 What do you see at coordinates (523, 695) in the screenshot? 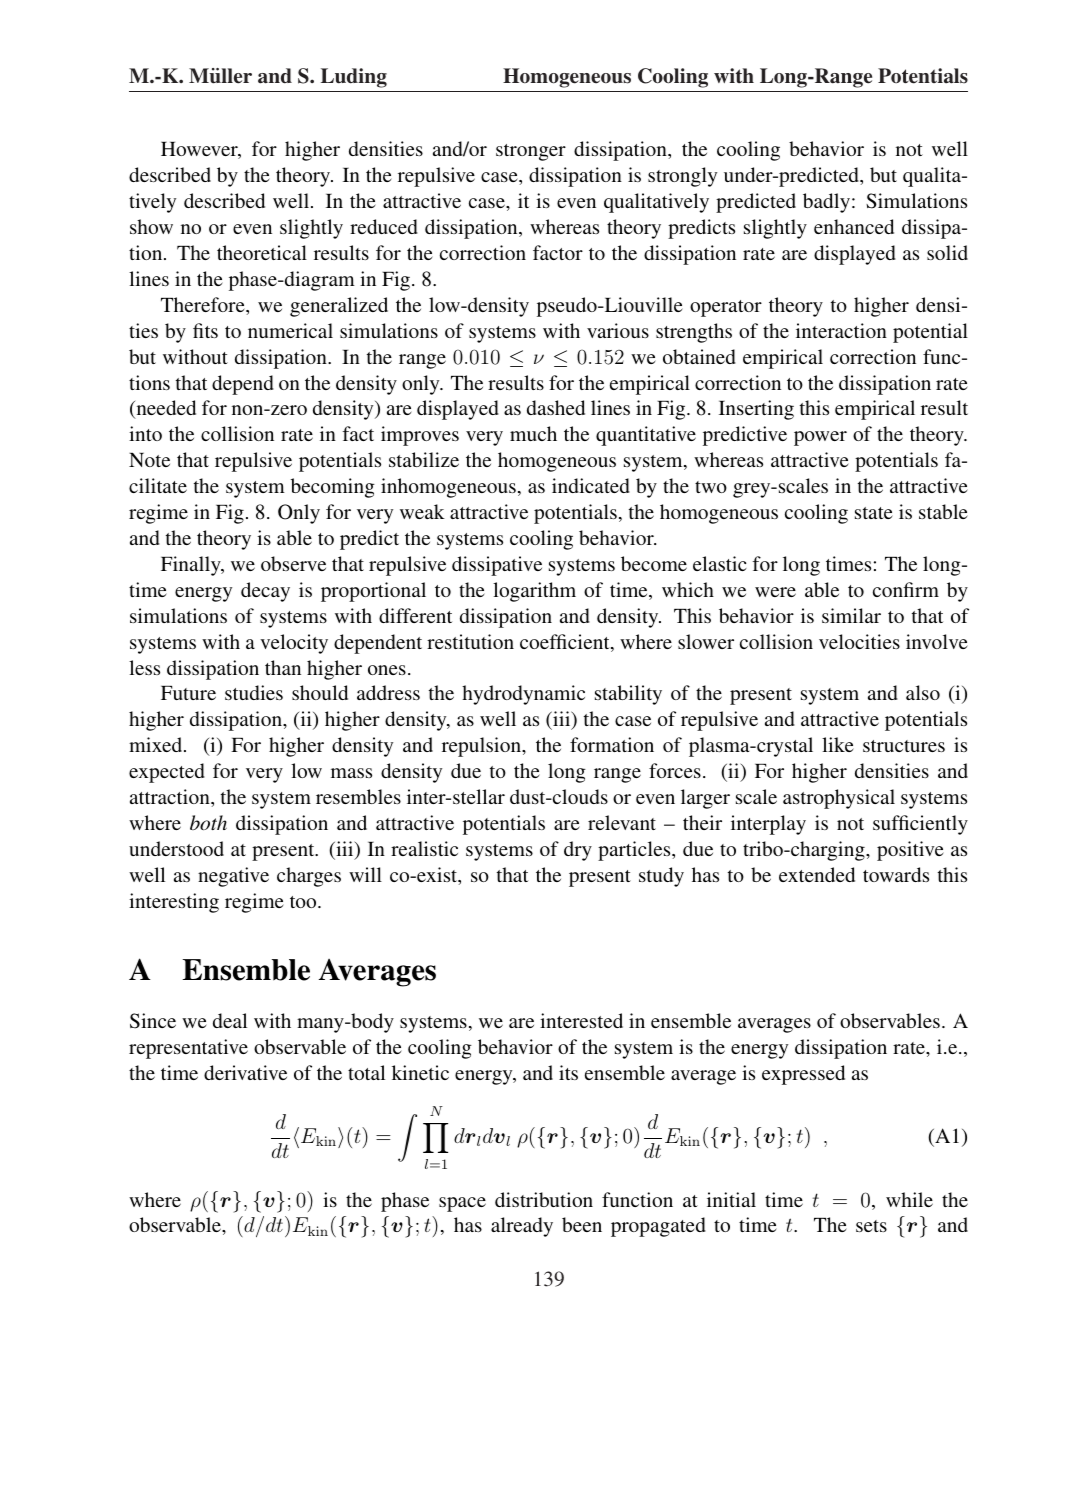
I see `hydrodynamic` at bounding box center [523, 695].
